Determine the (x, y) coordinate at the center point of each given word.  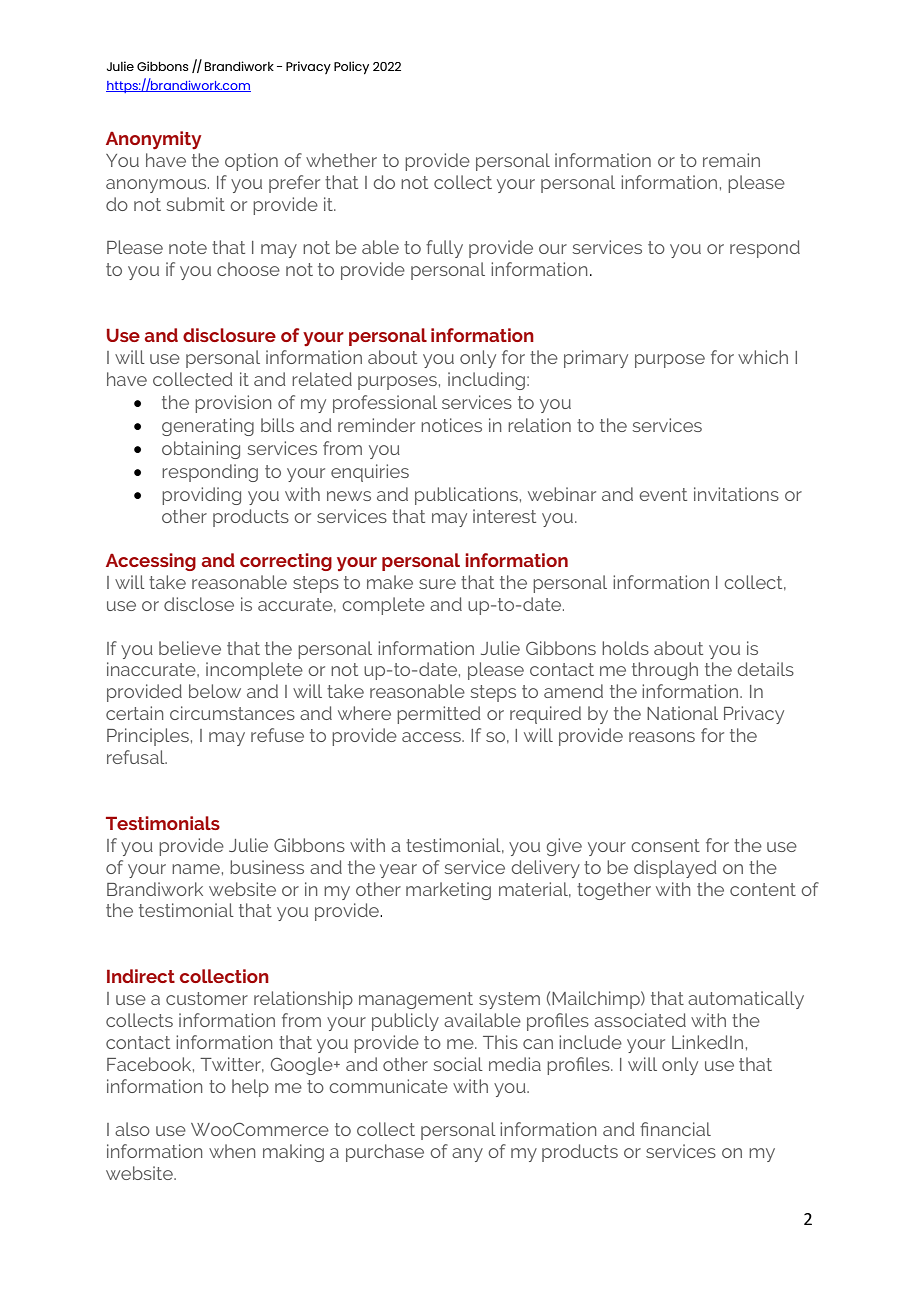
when (232, 1151)
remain (731, 160)
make (390, 582)
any (467, 1155)
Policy (351, 67)
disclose (199, 604)
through (665, 671)
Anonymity (153, 140)
